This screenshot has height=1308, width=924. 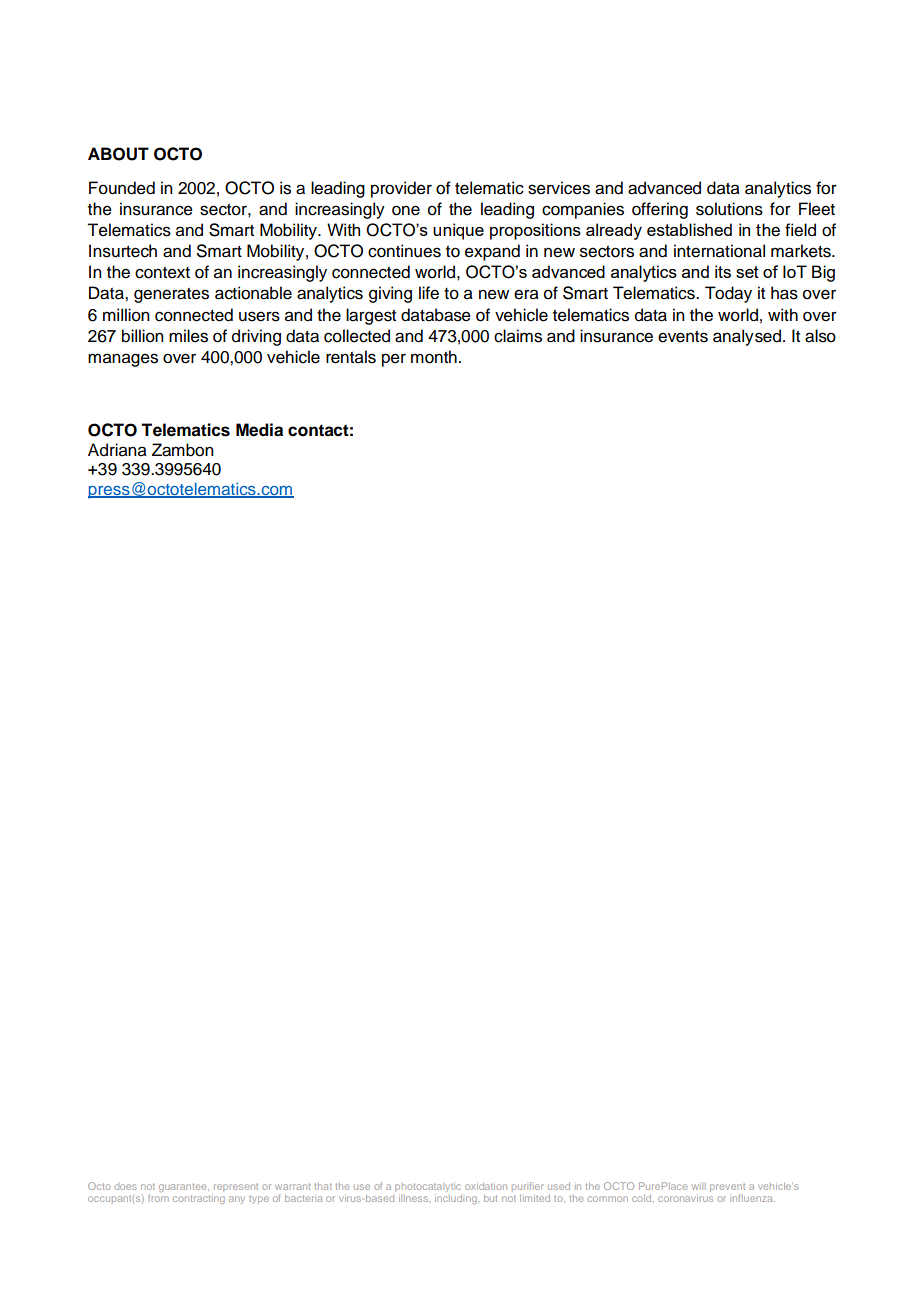 What do you see at coordinates (486, 1186) in the screenshot?
I see `oxidation` at bounding box center [486, 1186].
